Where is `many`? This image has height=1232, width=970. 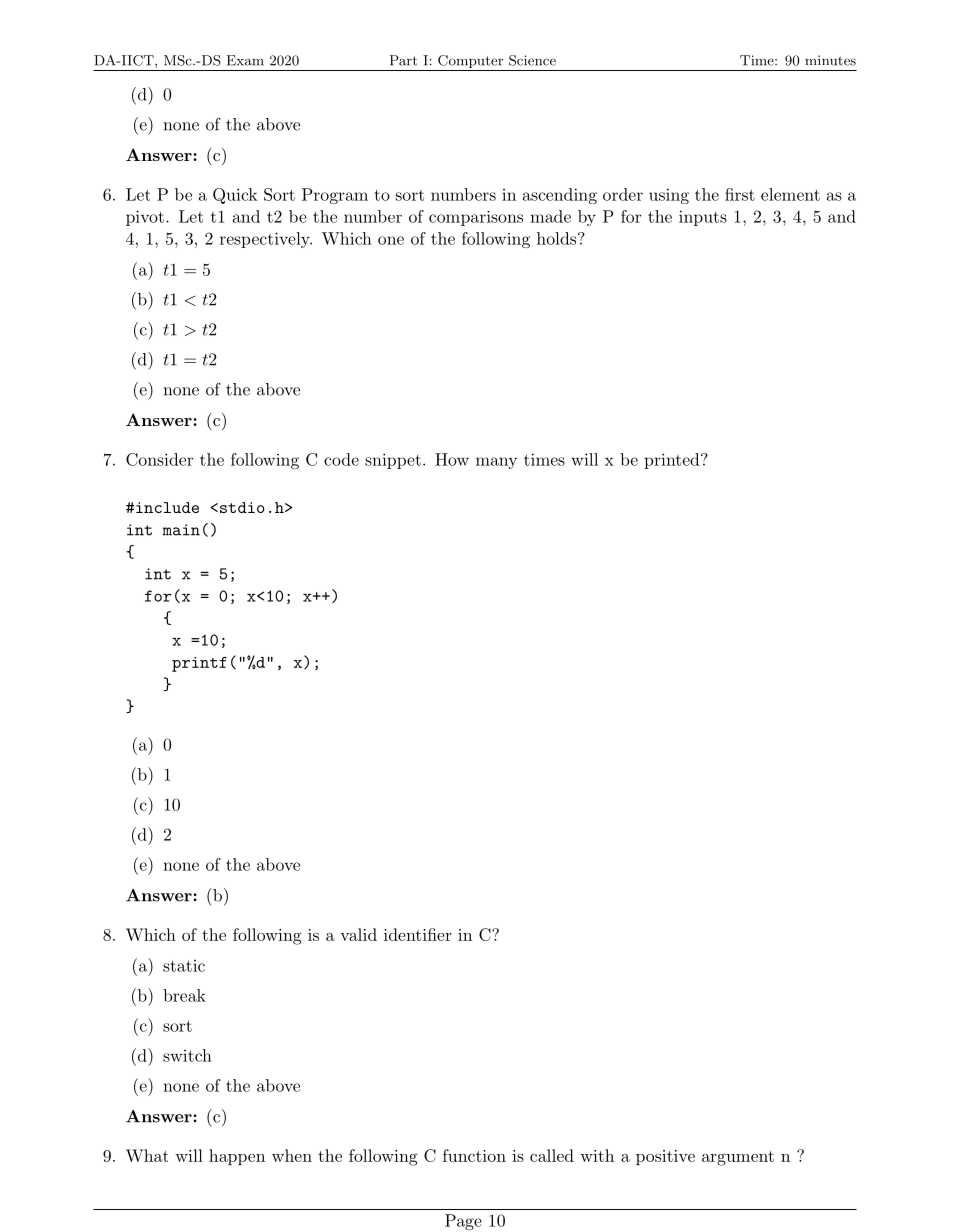
many is located at coordinates (496, 463).
